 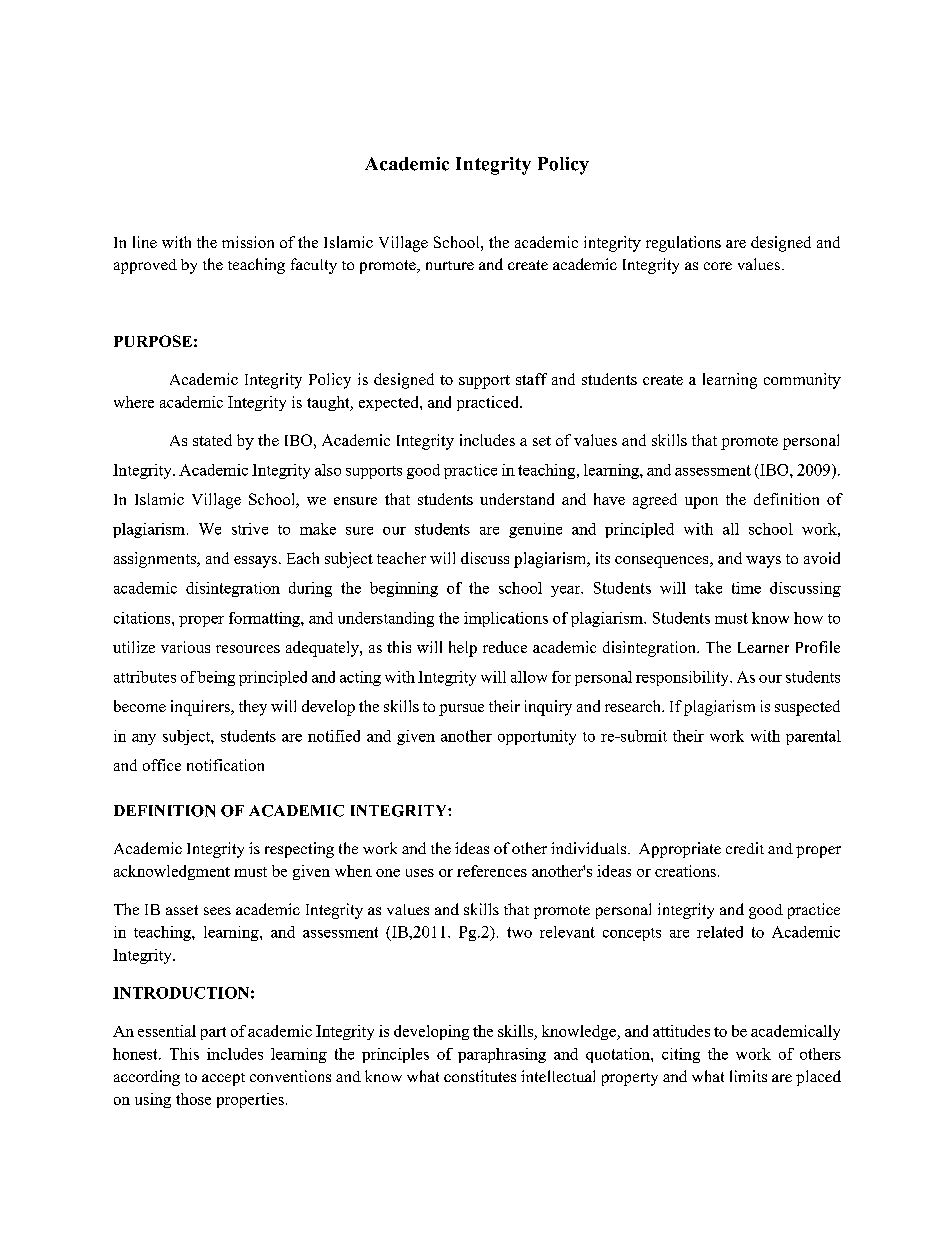 What do you see at coordinates (763, 647) in the page?
I see `Learner` at bounding box center [763, 647].
